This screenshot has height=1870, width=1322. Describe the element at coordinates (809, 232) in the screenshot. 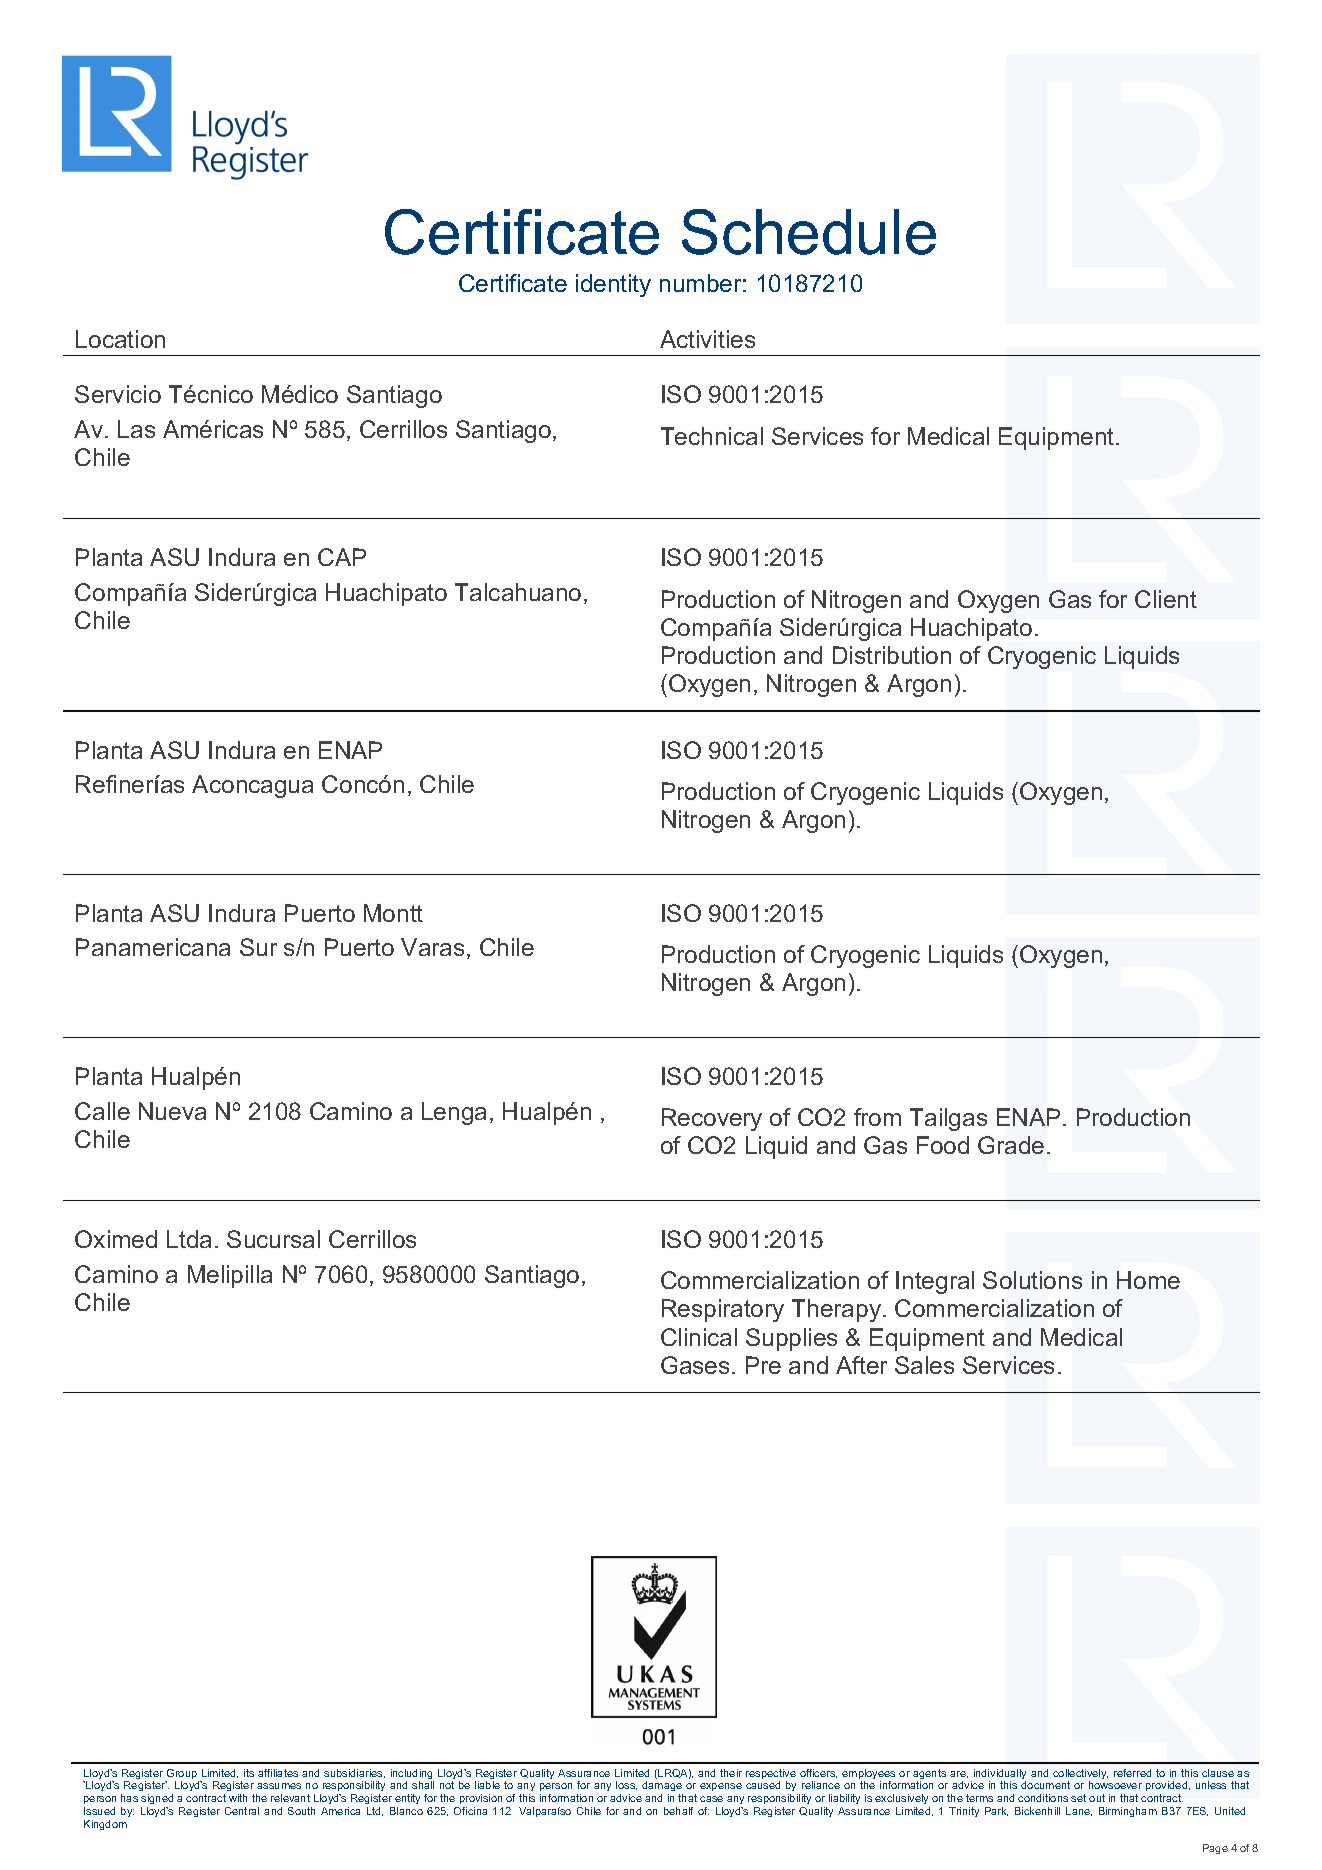

I see `Schedule` at that location.
